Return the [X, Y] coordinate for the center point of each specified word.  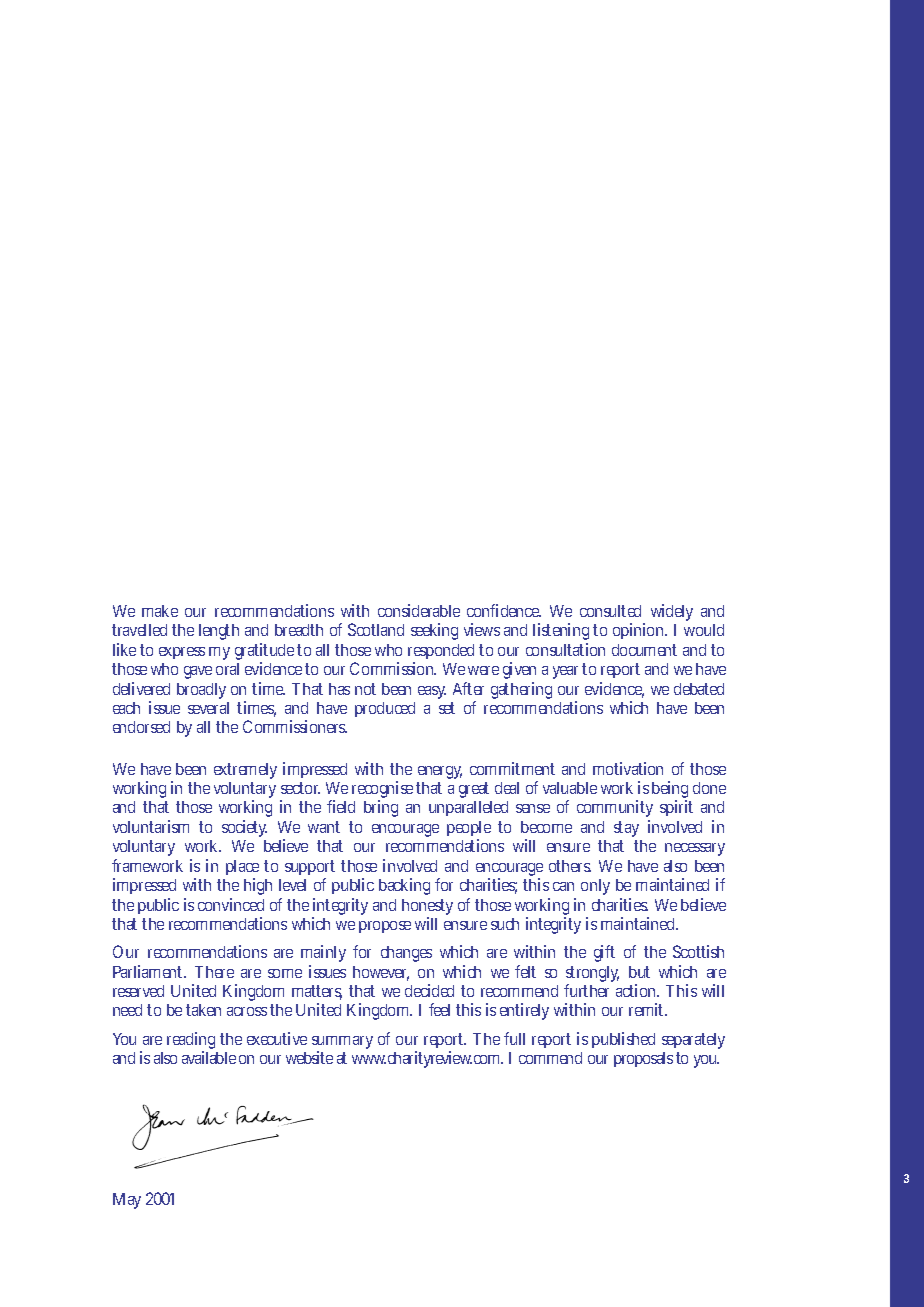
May [127, 1201]
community [615, 810]
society [244, 828]
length [219, 632]
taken [203, 1010]
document [644, 650]
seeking [434, 631]
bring [381, 808]
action [637, 990]
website [309, 1057]
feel [439, 1009]
